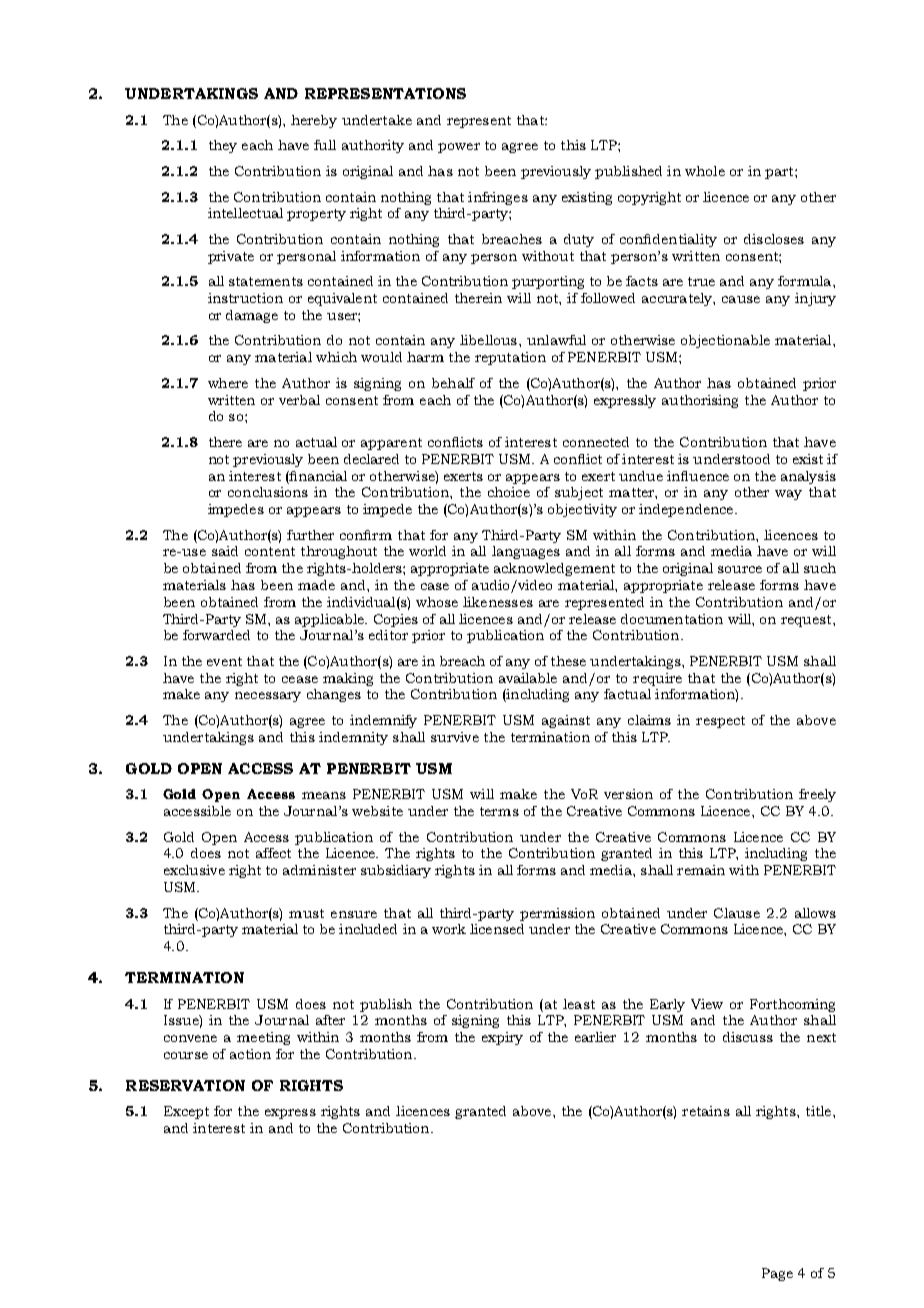 The image size is (924, 1308). I want to click on conclusions, so click(268, 492).
